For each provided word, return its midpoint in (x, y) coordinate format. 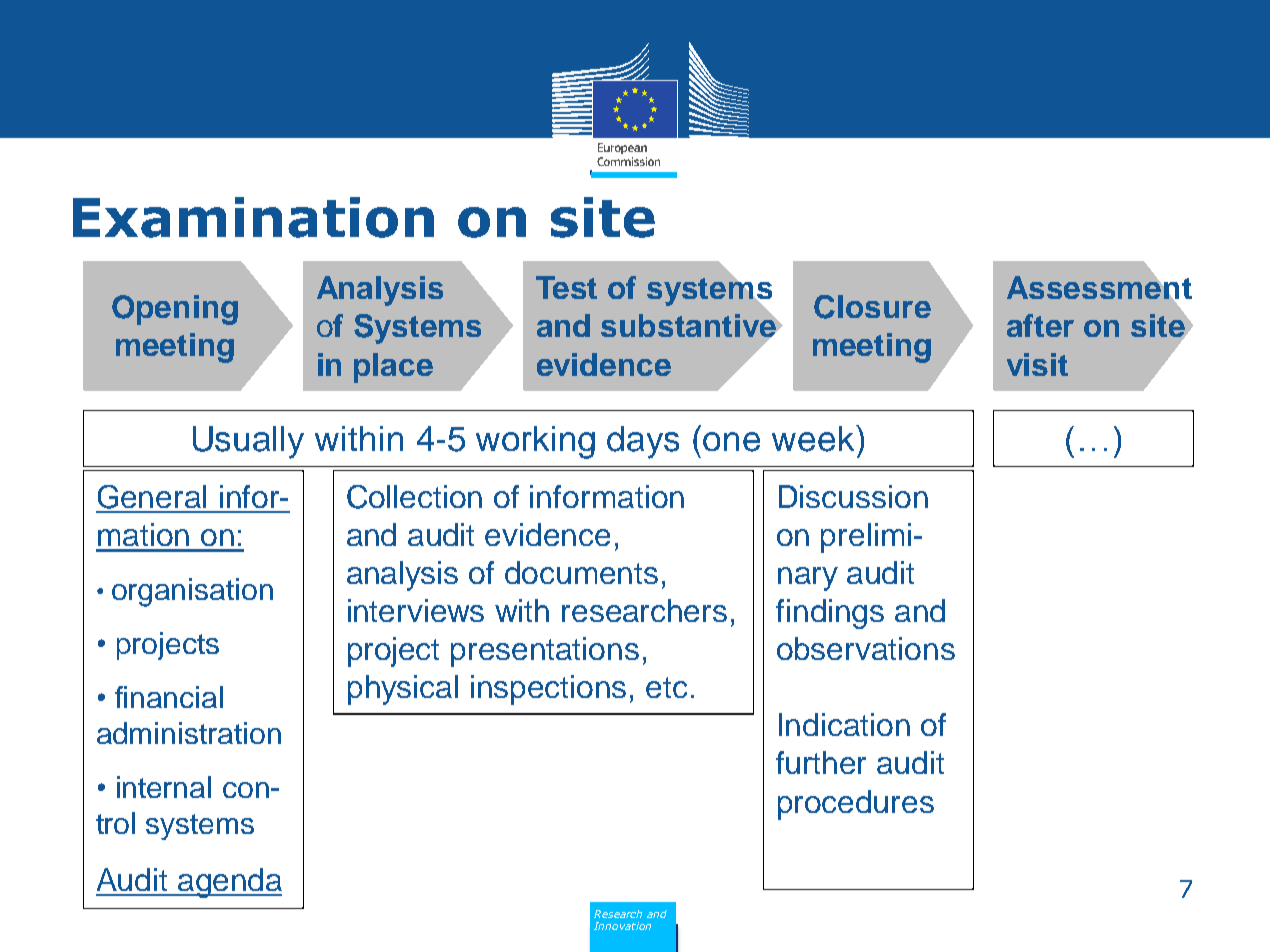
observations (866, 648)
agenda (229, 883)
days (643, 442)
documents (581, 572)
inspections (548, 690)
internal (164, 787)
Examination (253, 217)
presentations (545, 652)
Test (566, 287)
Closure (872, 307)
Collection (414, 497)
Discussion (853, 496)
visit (1037, 364)
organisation (192, 592)
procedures (856, 805)
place (393, 368)
